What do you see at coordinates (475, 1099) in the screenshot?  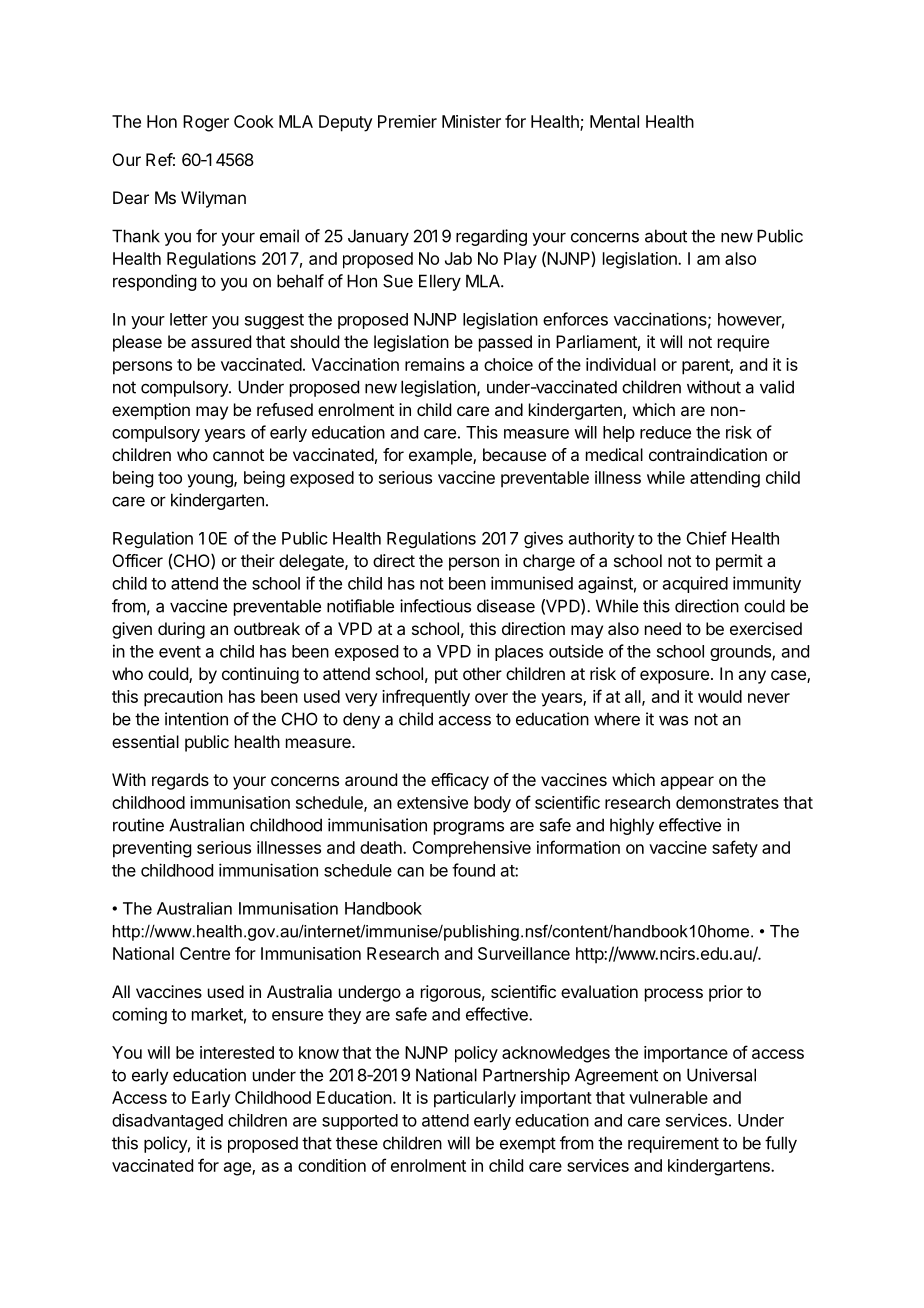 I see `particularly` at bounding box center [475, 1099].
